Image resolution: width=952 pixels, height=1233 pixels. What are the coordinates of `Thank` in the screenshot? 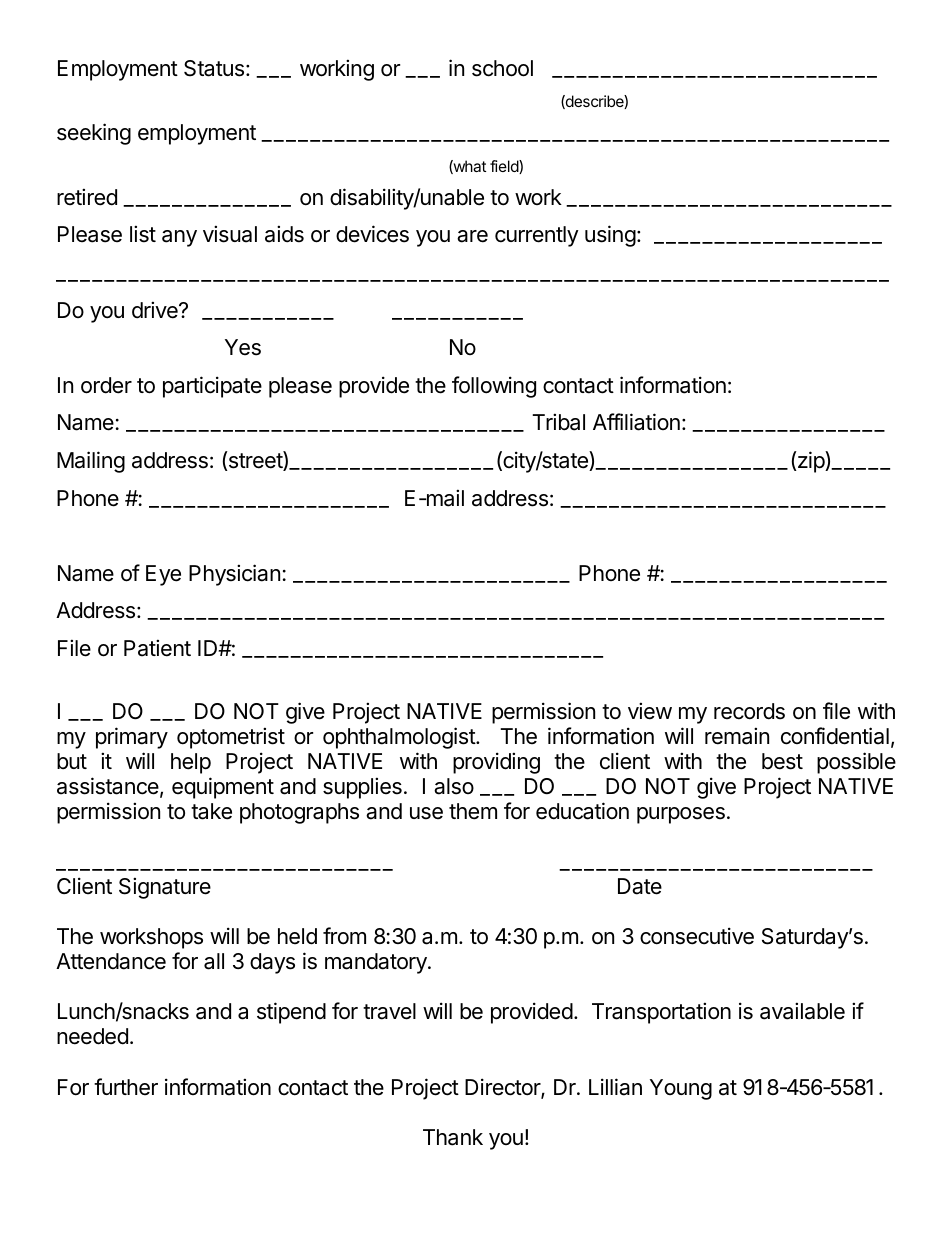 It's located at (453, 1137).
